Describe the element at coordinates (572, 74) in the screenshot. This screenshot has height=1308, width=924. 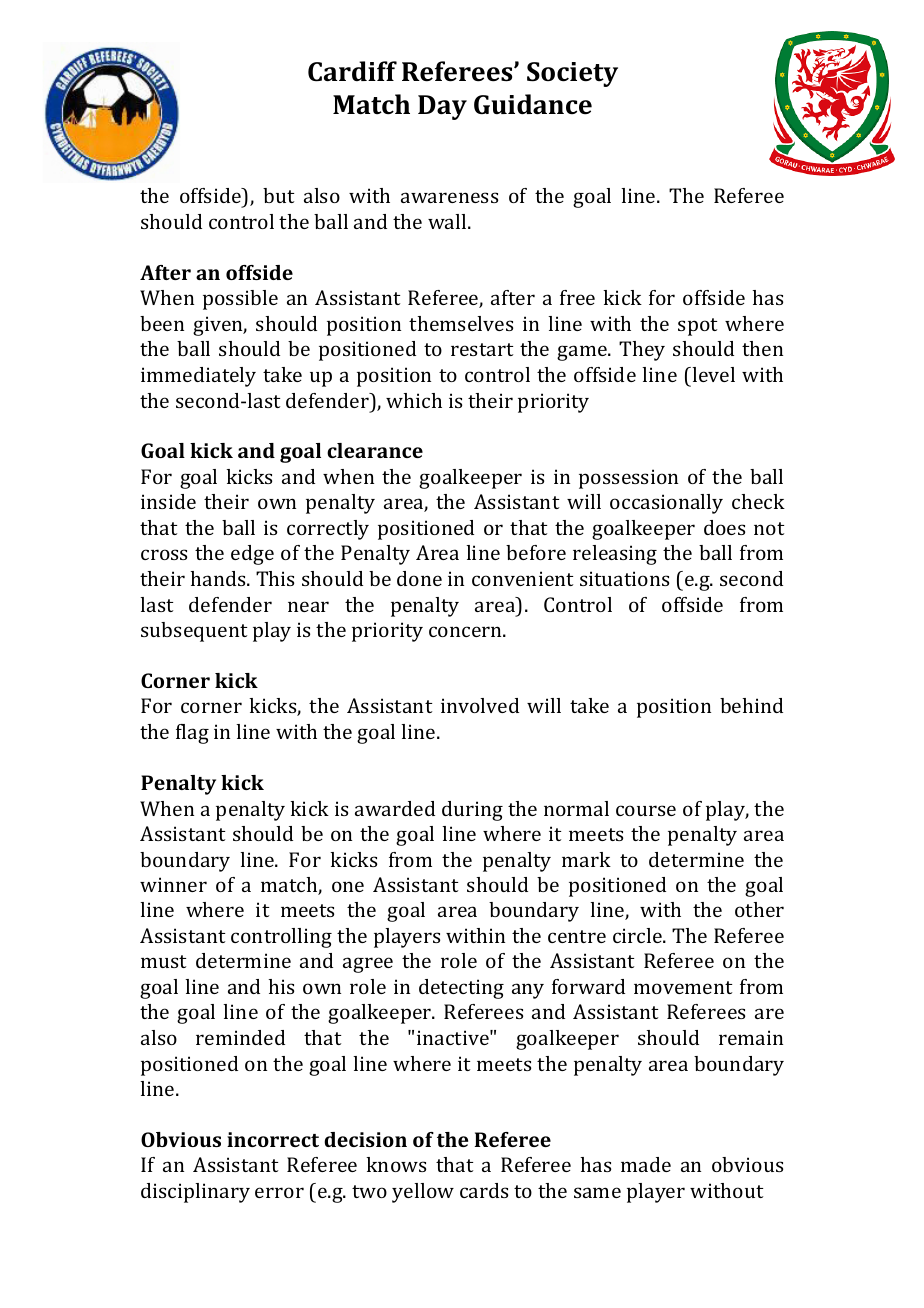
I see `Society` at that location.
